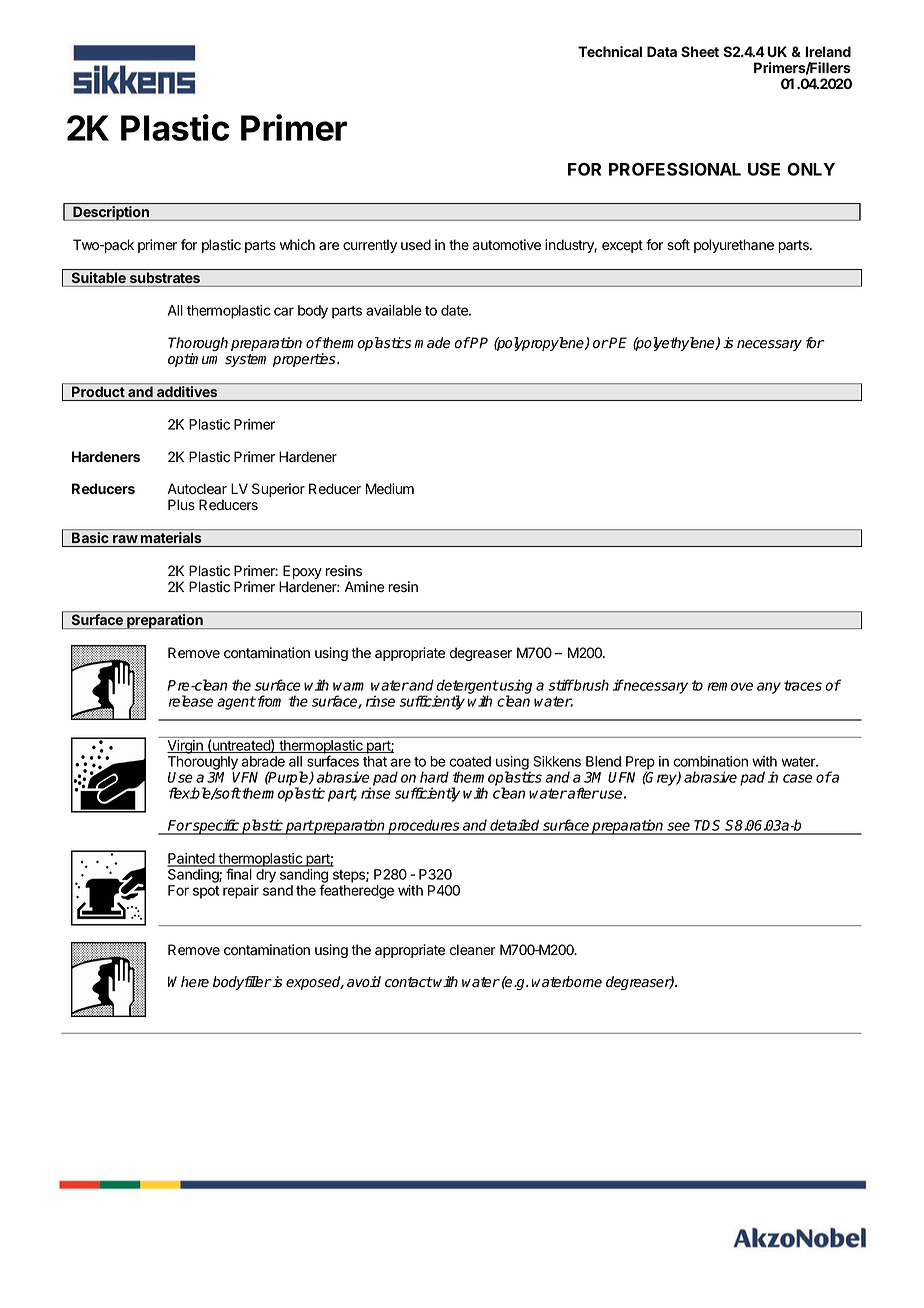 The image size is (924, 1308). Describe the element at coordinates (769, 688) in the image. I see `any` at that location.
